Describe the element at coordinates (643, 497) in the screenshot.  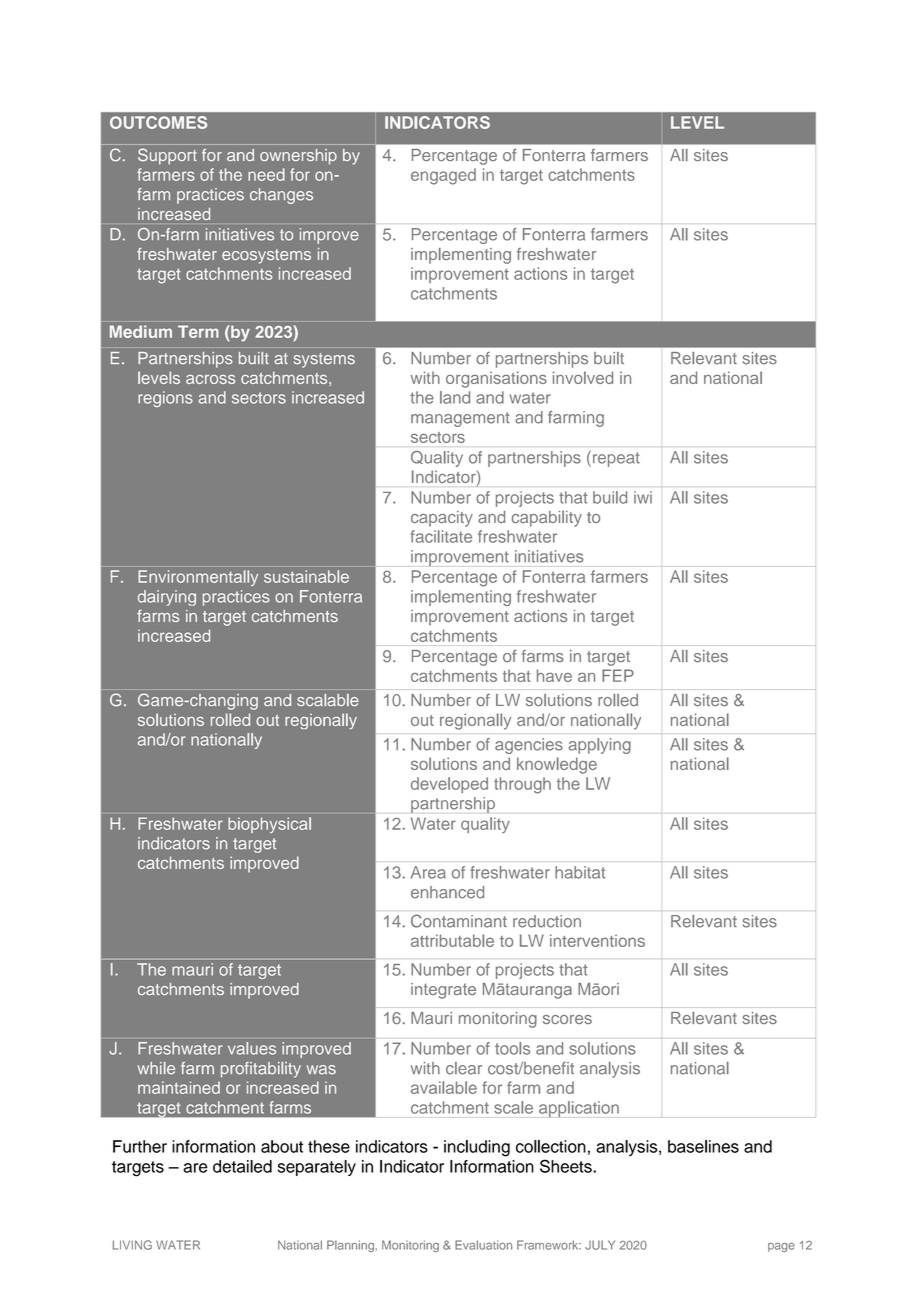
I see `iwi` at that location.
